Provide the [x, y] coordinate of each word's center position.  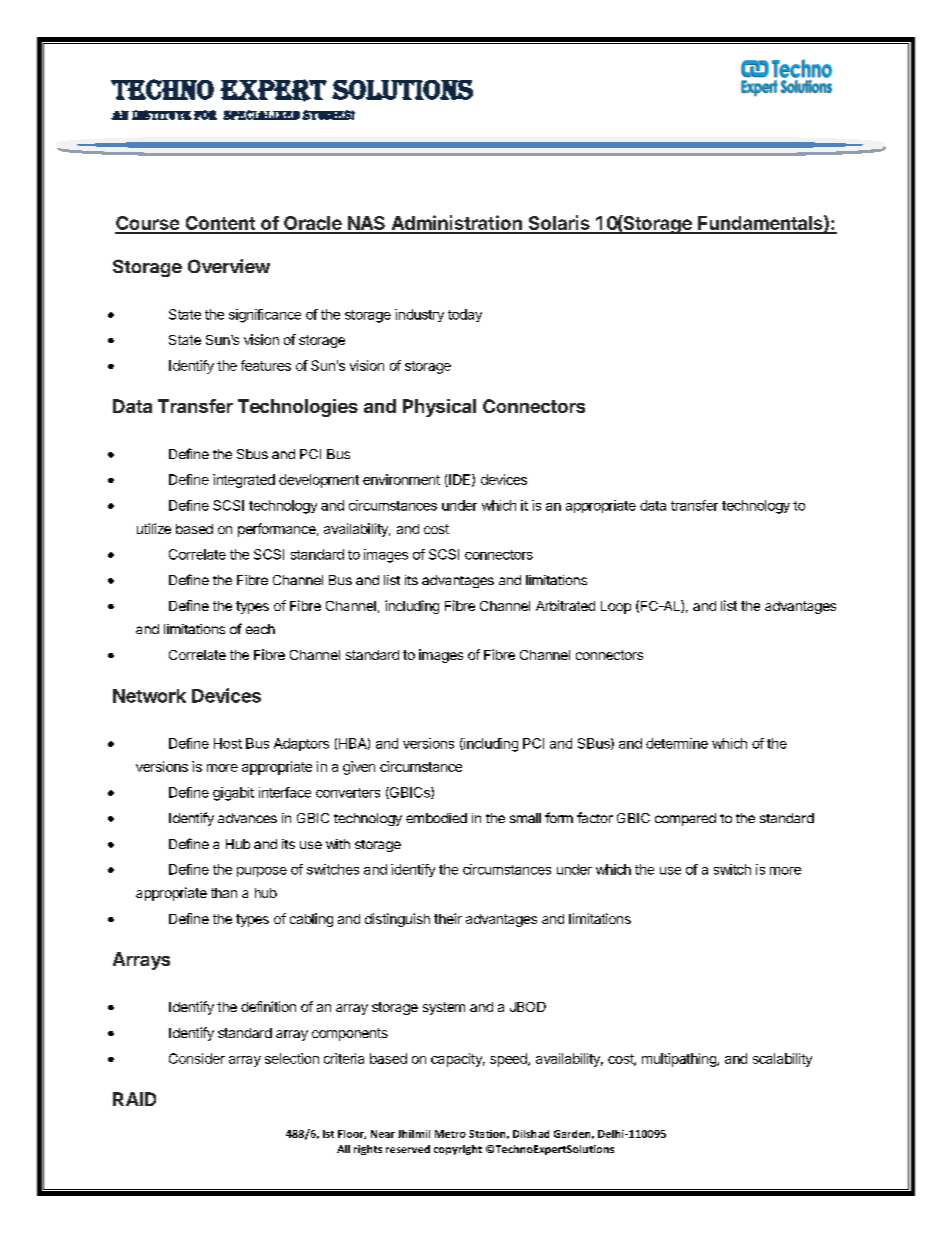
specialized [261, 115]
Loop [616, 607]
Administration [456, 224]
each [260, 629]
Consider [197, 1058]
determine [677, 743]
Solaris [559, 224]
